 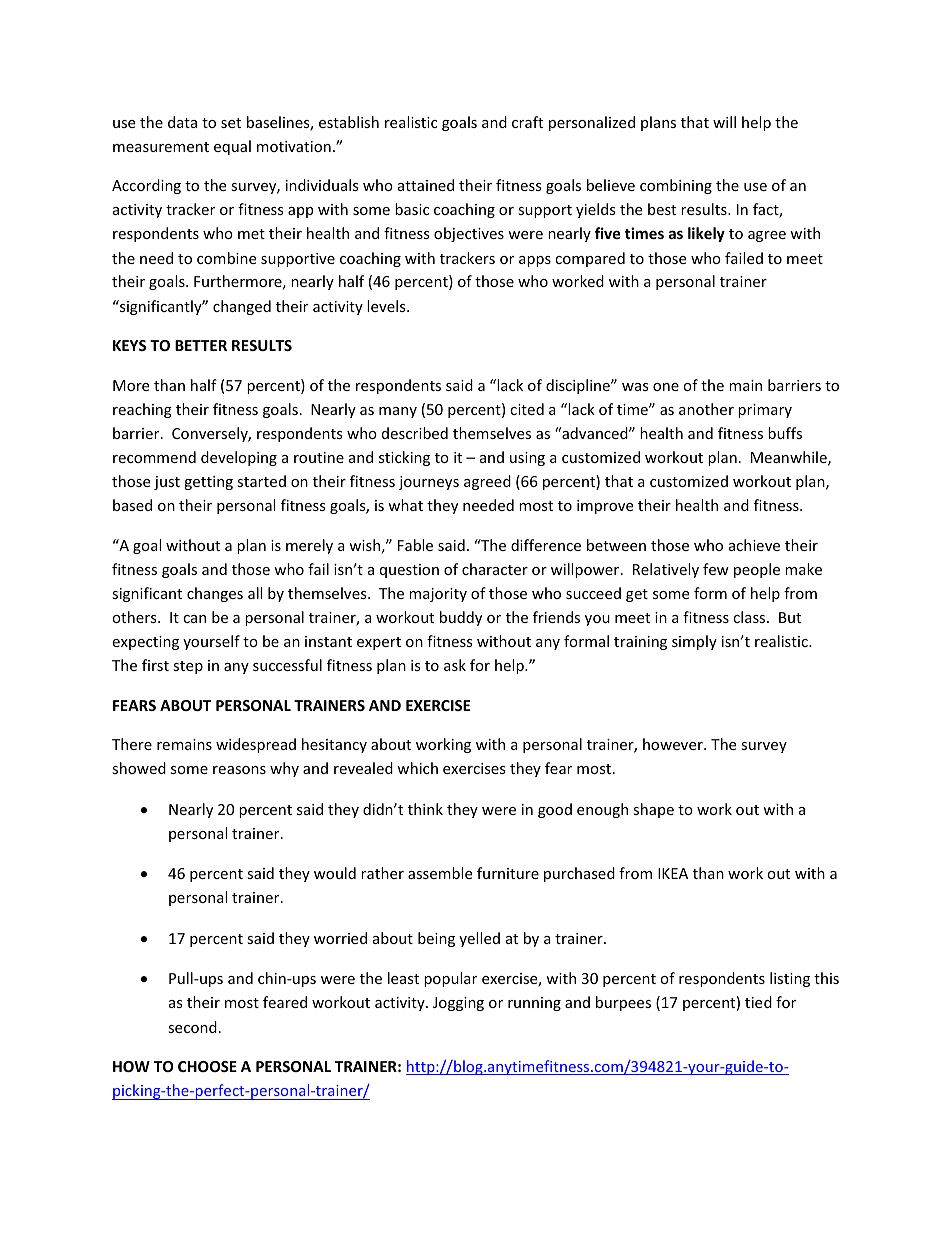 I want to click on buffs, so click(x=785, y=433).
